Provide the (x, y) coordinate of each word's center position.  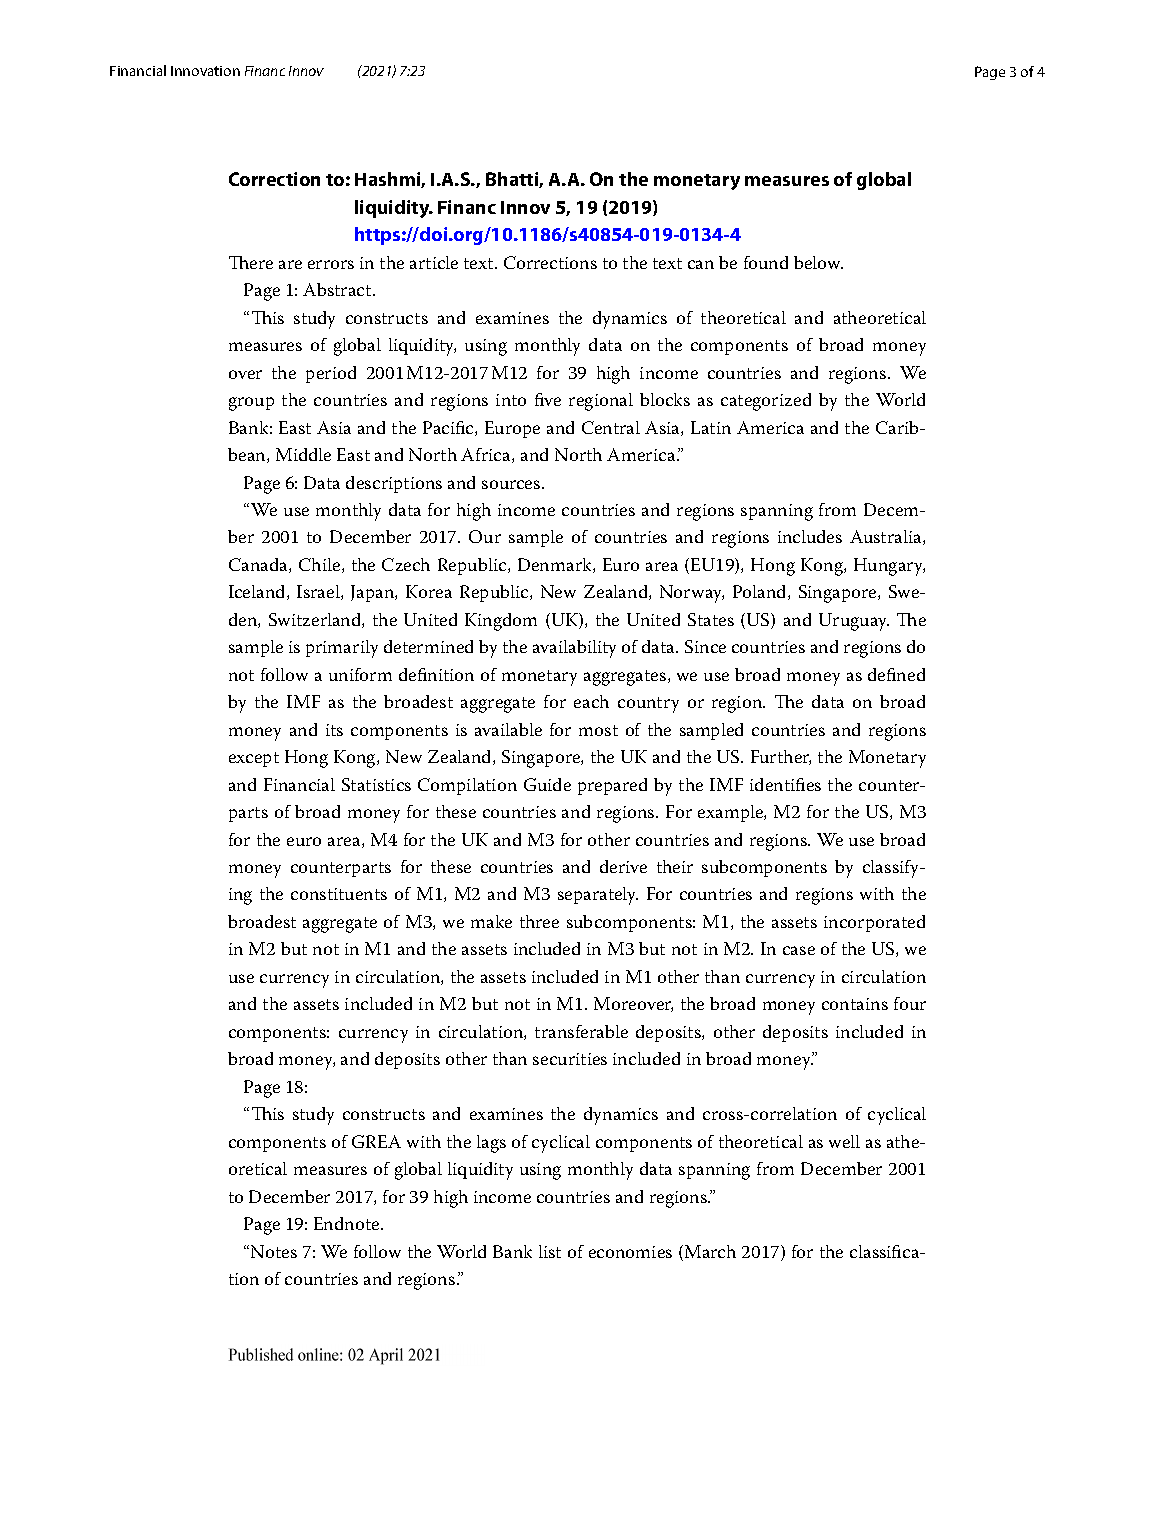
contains (855, 1004)
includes (810, 536)
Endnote (348, 1223)
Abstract (338, 289)
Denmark (556, 565)
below (818, 262)
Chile (321, 565)
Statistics (376, 784)
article (434, 262)
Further (781, 757)
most (598, 730)
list (550, 1251)
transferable (581, 1031)
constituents (339, 894)
